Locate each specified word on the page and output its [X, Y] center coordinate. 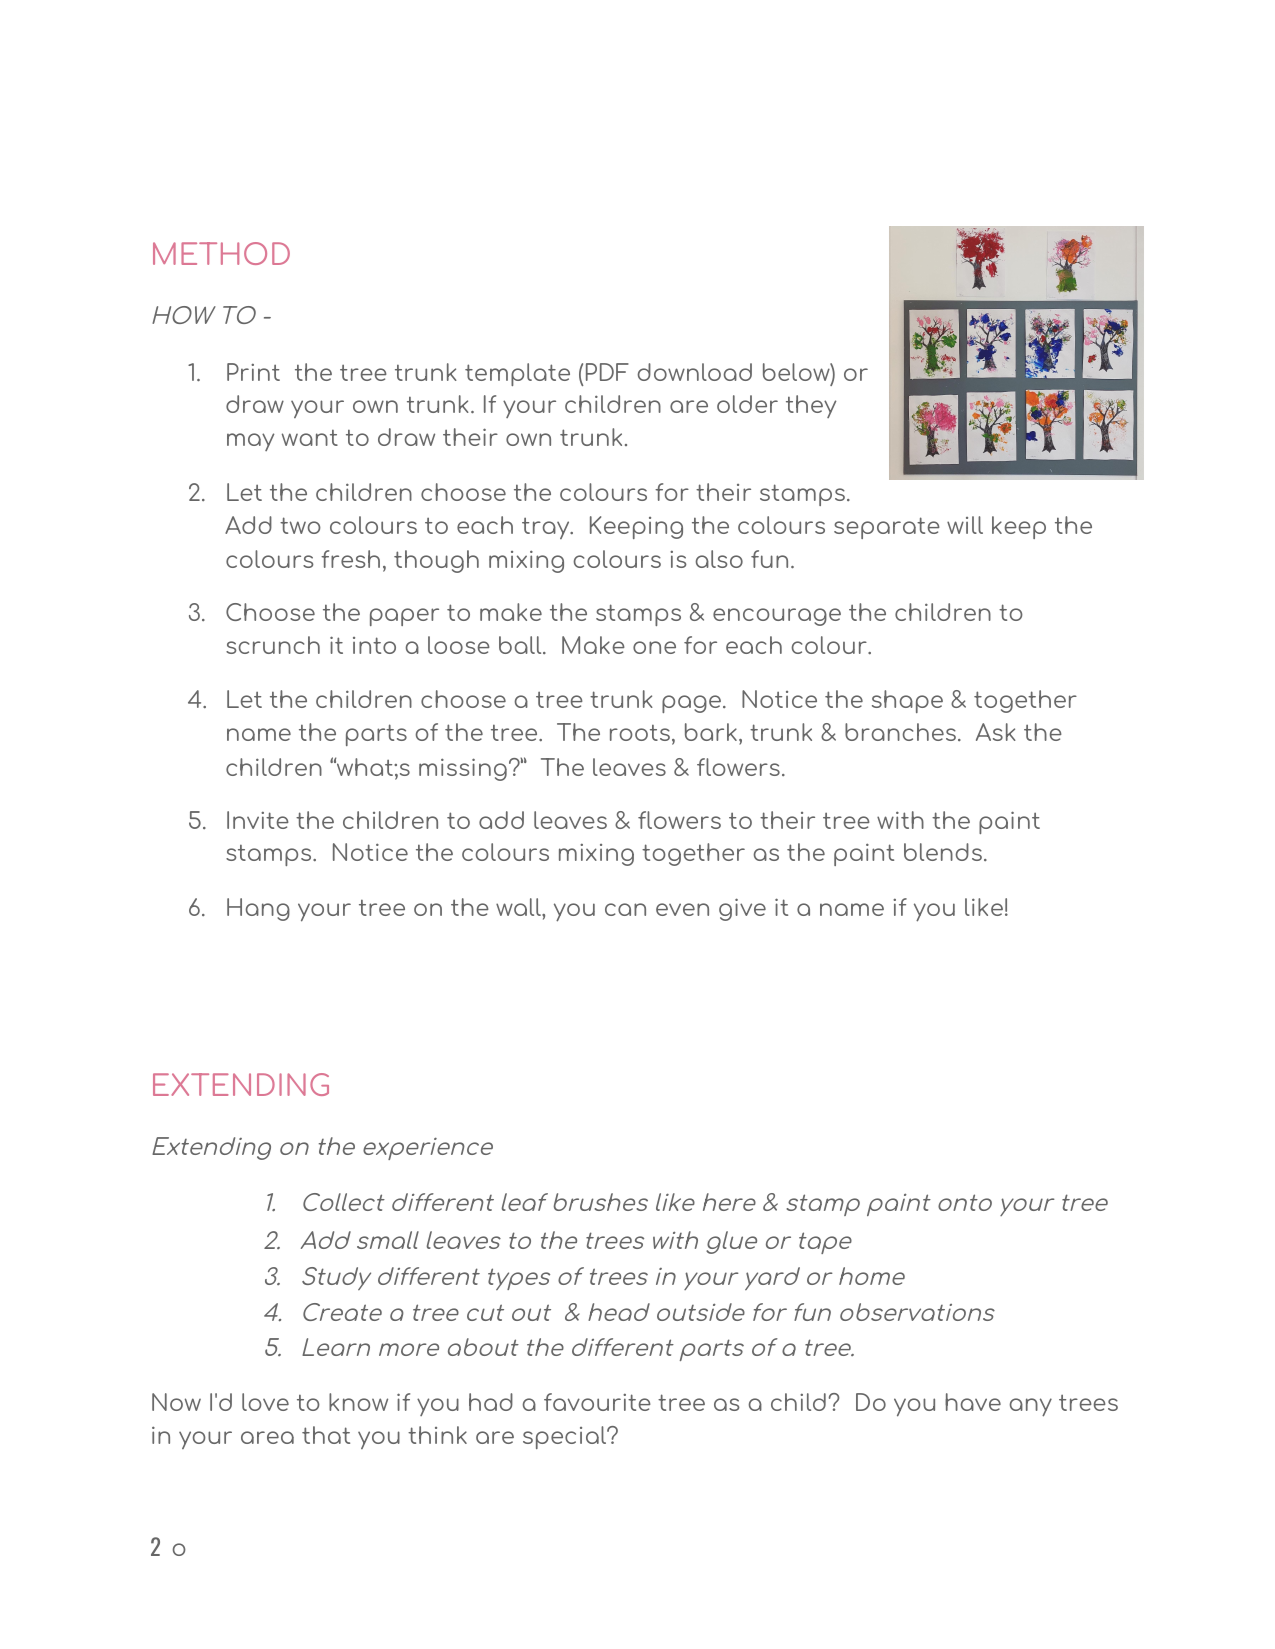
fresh [350, 559]
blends [943, 852]
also [719, 559]
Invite [258, 820]
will [965, 525]
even [682, 909]
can [625, 909]
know [358, 1402]
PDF [607, 372]
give [742, 909]
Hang [258, 909]
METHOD [221, 253]
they [811, 406]
